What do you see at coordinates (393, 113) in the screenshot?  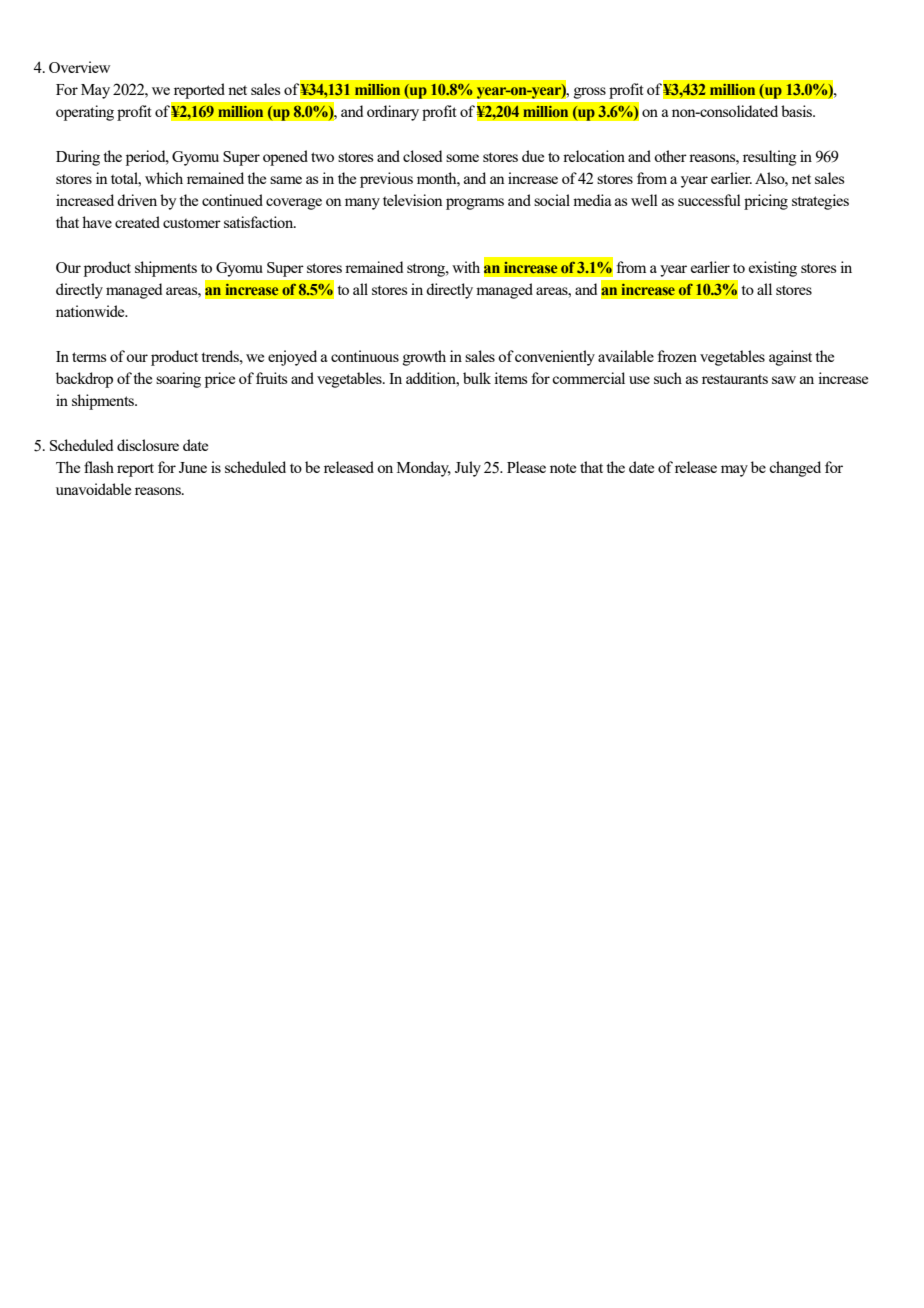 I see `ordinary` at bounding box center [393, 113].
